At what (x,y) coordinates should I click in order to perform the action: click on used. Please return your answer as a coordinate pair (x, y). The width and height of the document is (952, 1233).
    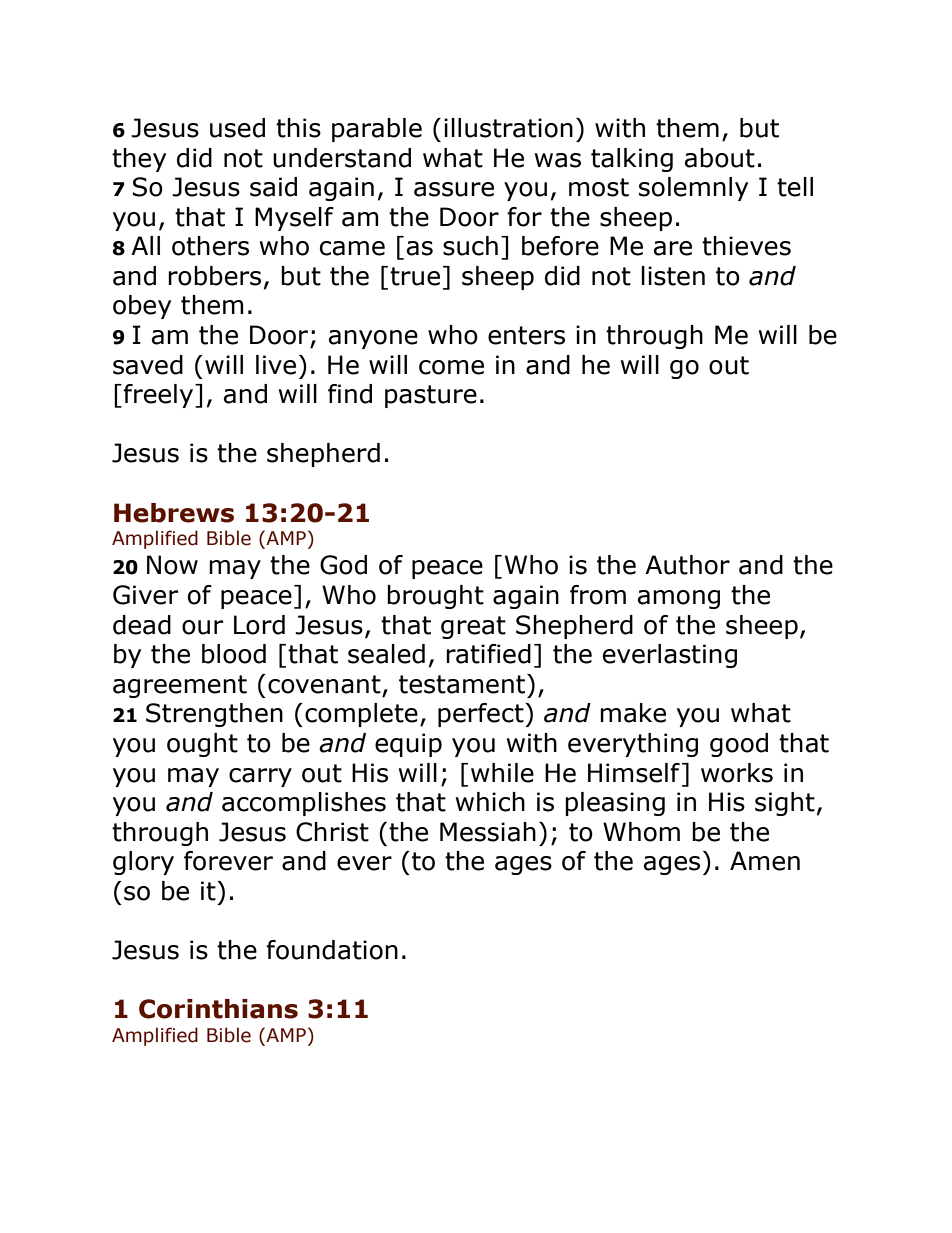
    Looking at the image, I should click on (237, 128).
